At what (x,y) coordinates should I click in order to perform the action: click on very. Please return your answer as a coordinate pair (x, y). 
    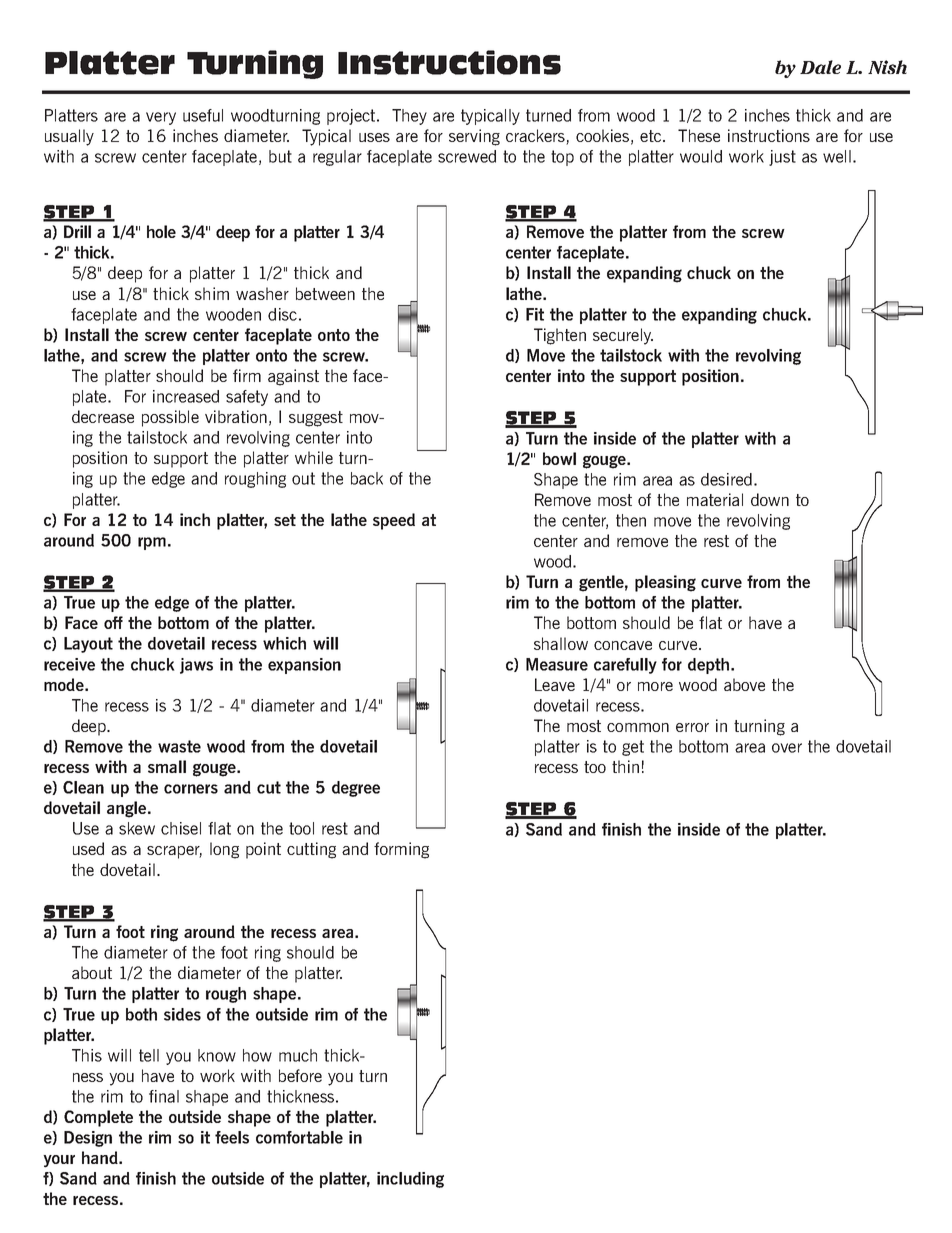
    Looking at the image, I should click on (161, 118).
